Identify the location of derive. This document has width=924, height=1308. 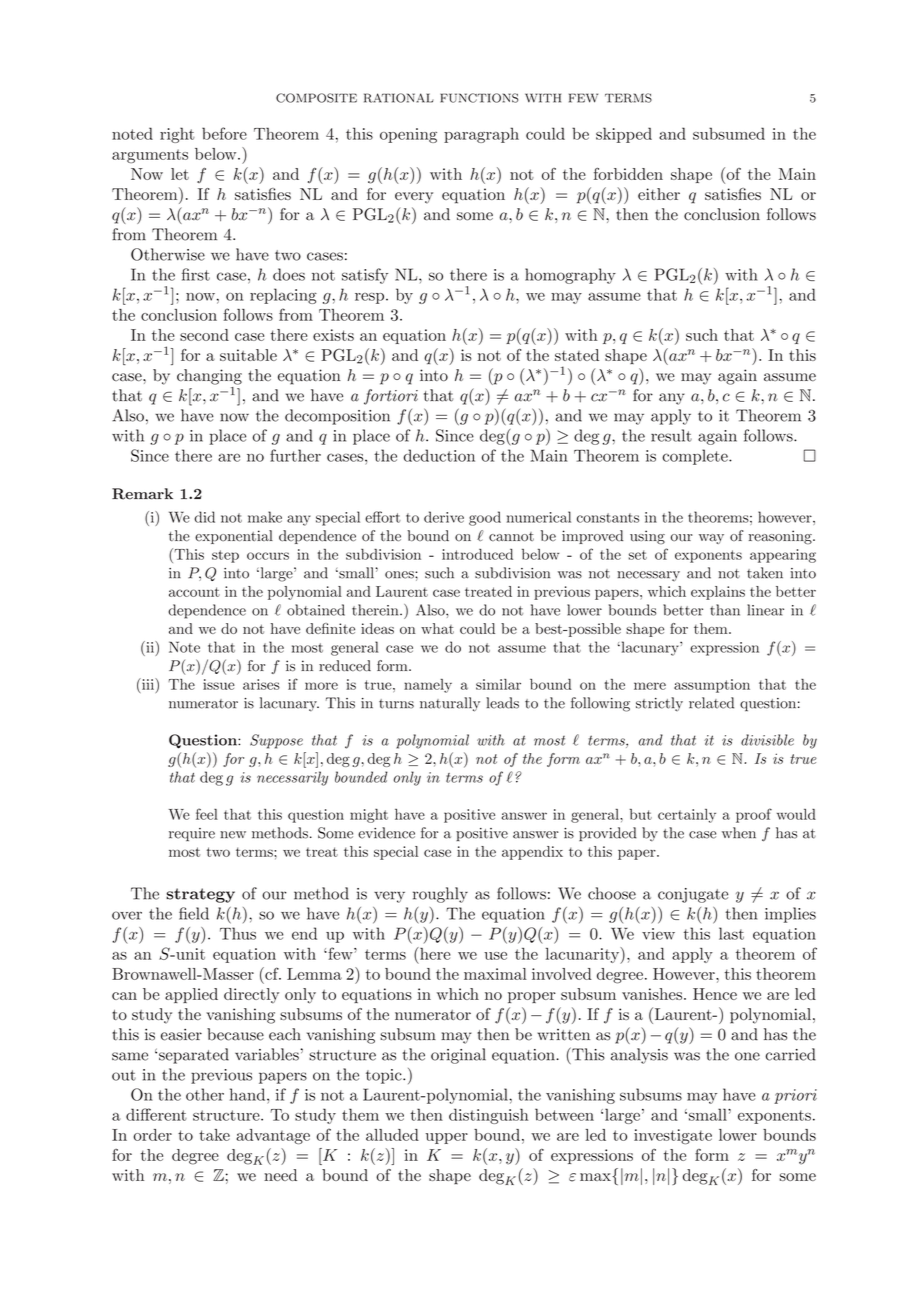
(444, 517).
